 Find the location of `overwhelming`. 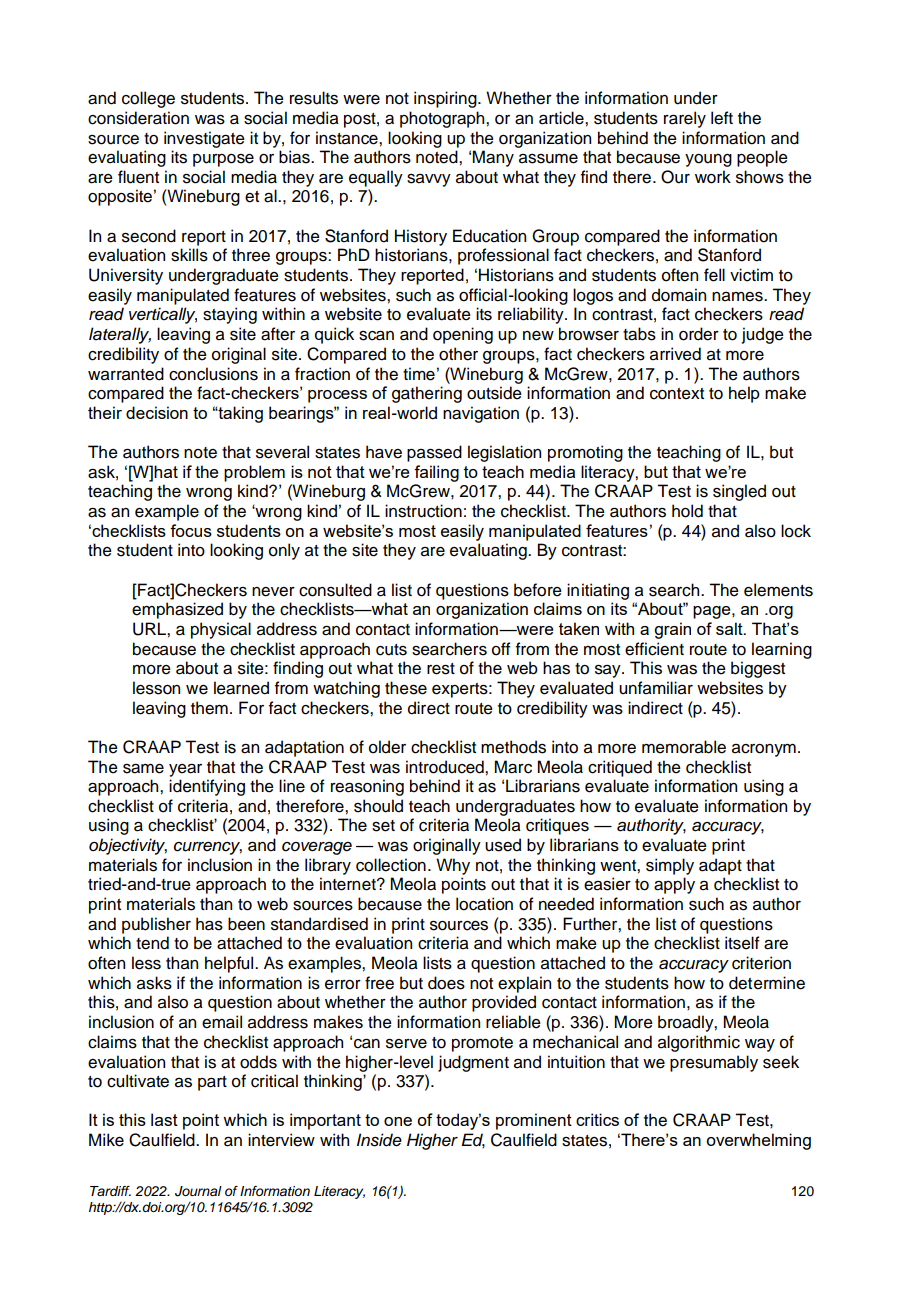

overwhelming is located at coordinates (758, 1141).
